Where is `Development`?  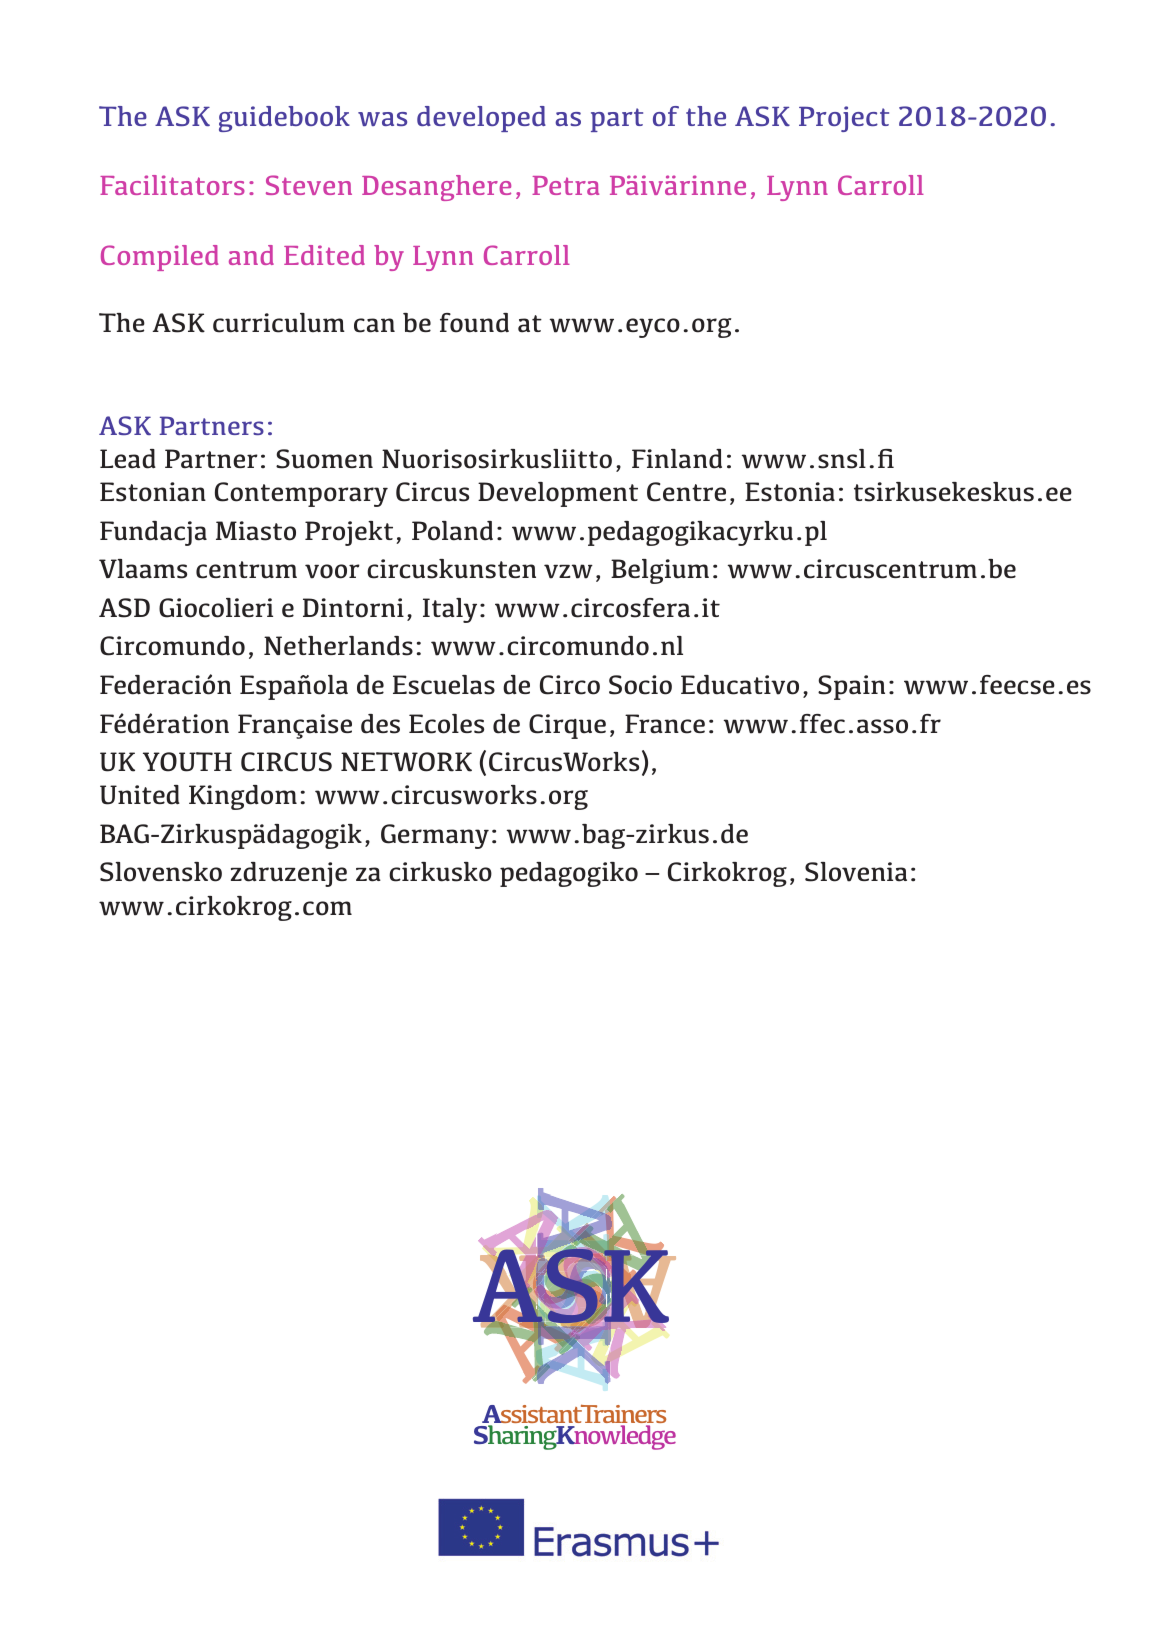
Development is located at coordinates (558, 494).
